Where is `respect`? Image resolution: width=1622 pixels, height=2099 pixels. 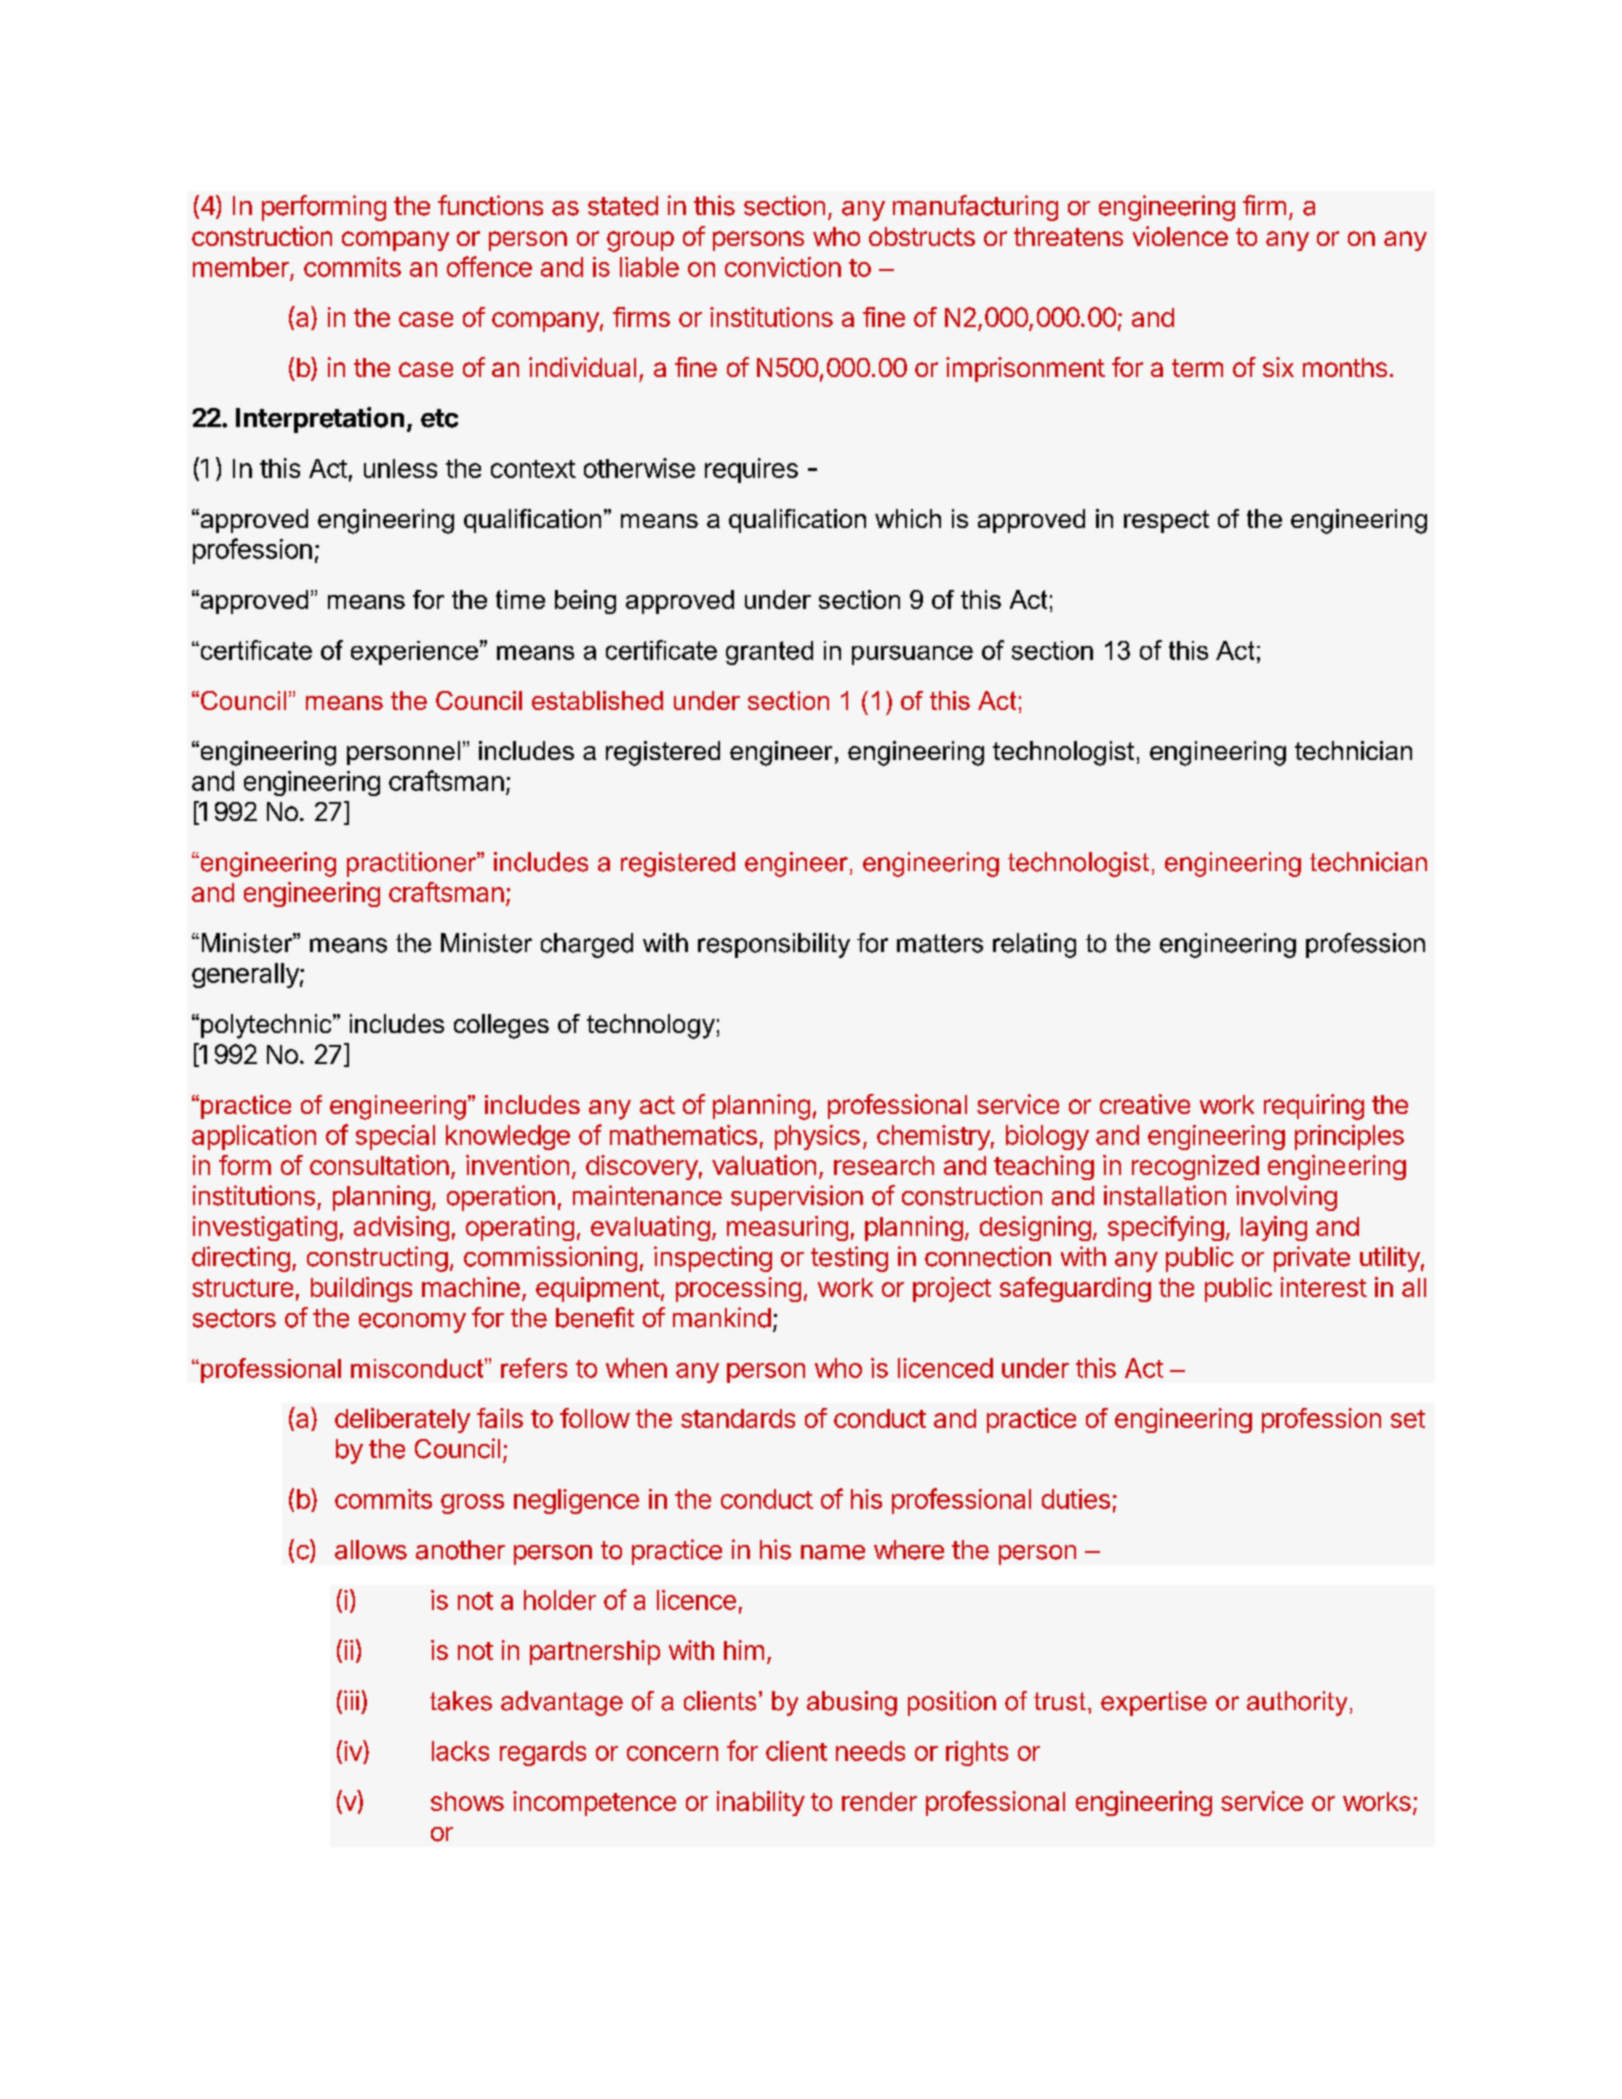
respect is located at coordinates (1166, 521).
